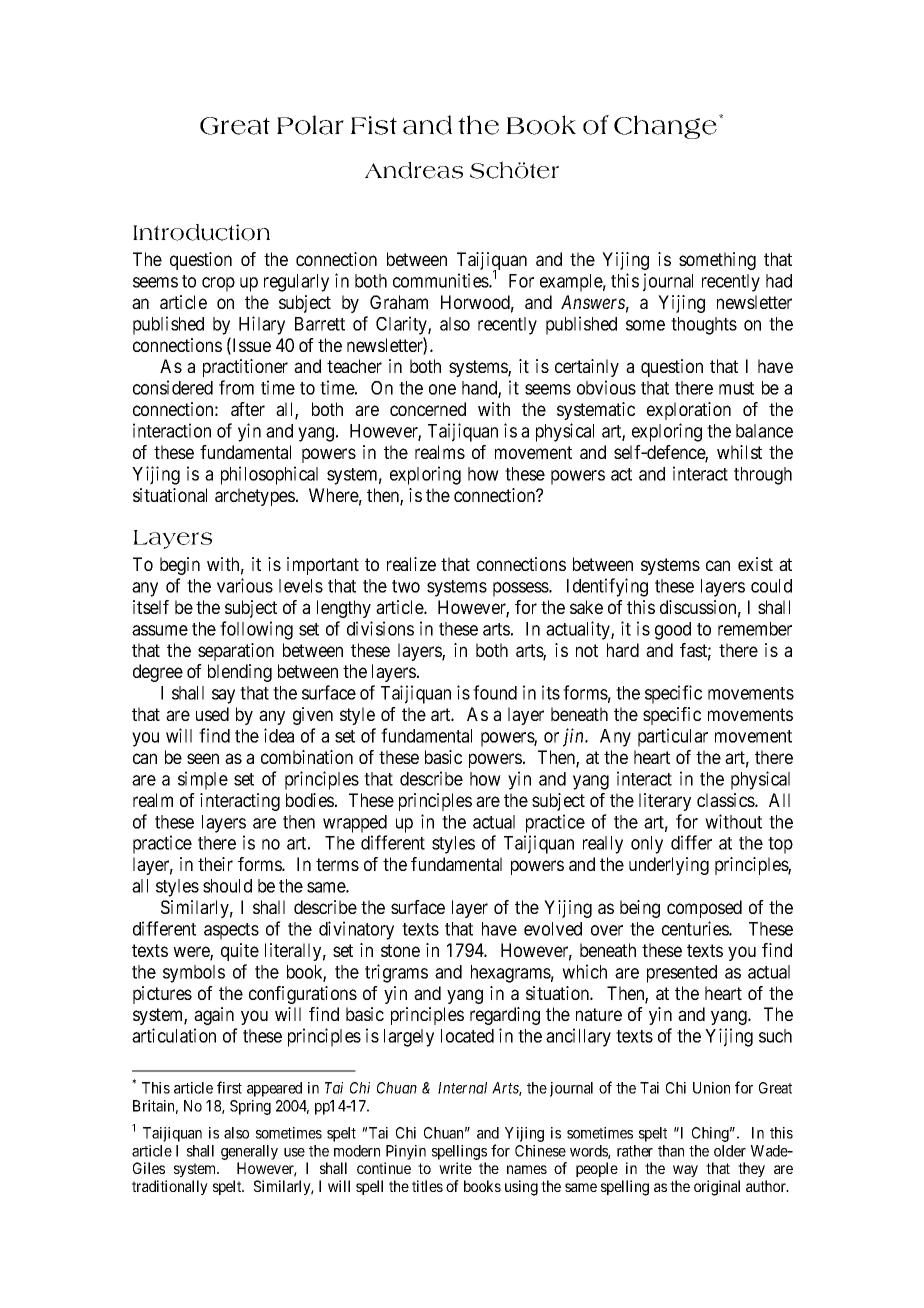  Describe the element at coordinates (249, 1154) in the image. I see `generally` at that location.
